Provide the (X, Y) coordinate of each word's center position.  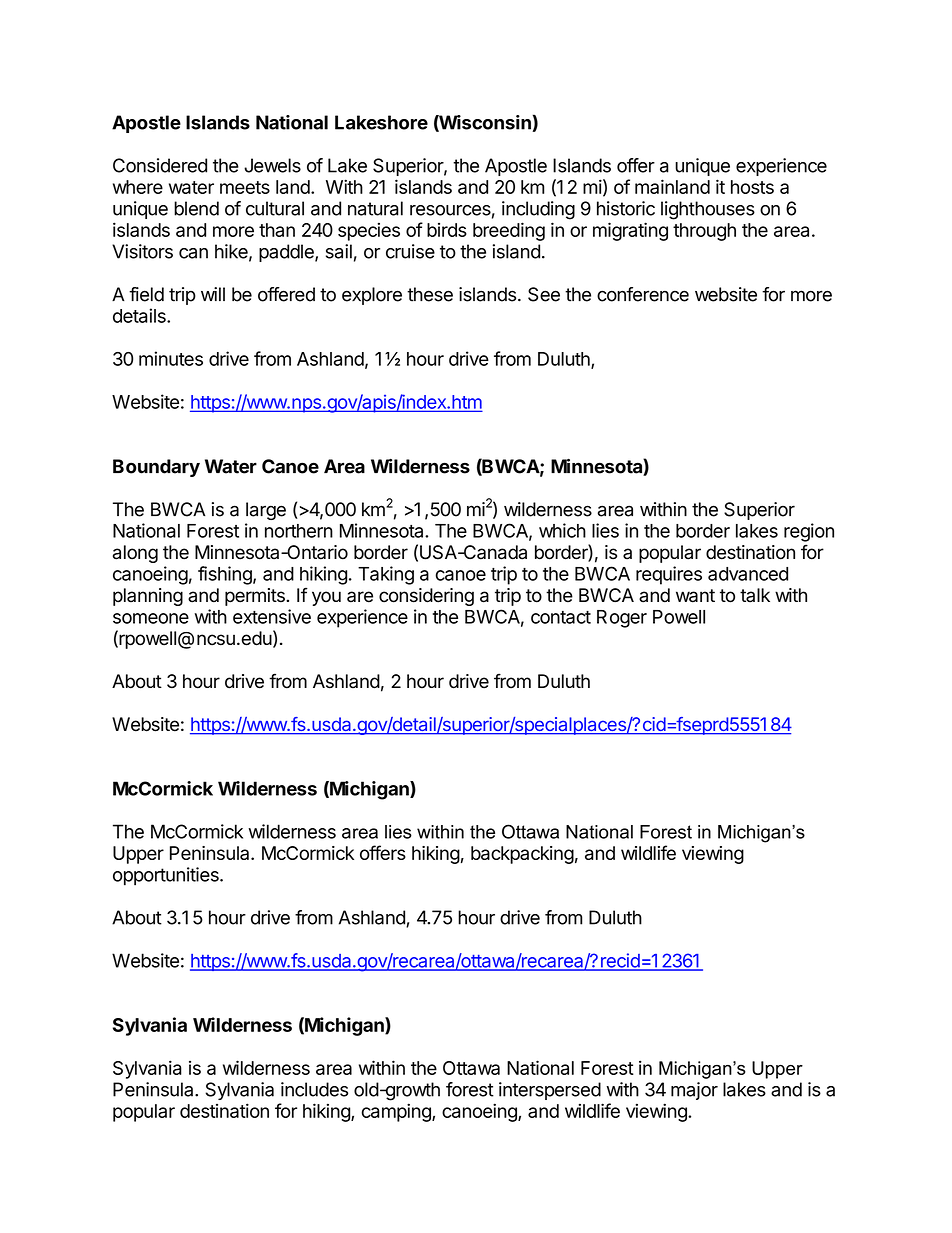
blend (196, 208)
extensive (272, 616)
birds (447, 230)
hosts (752, 187)
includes (314, 1089)
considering (426, 597)
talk (755, 595)
